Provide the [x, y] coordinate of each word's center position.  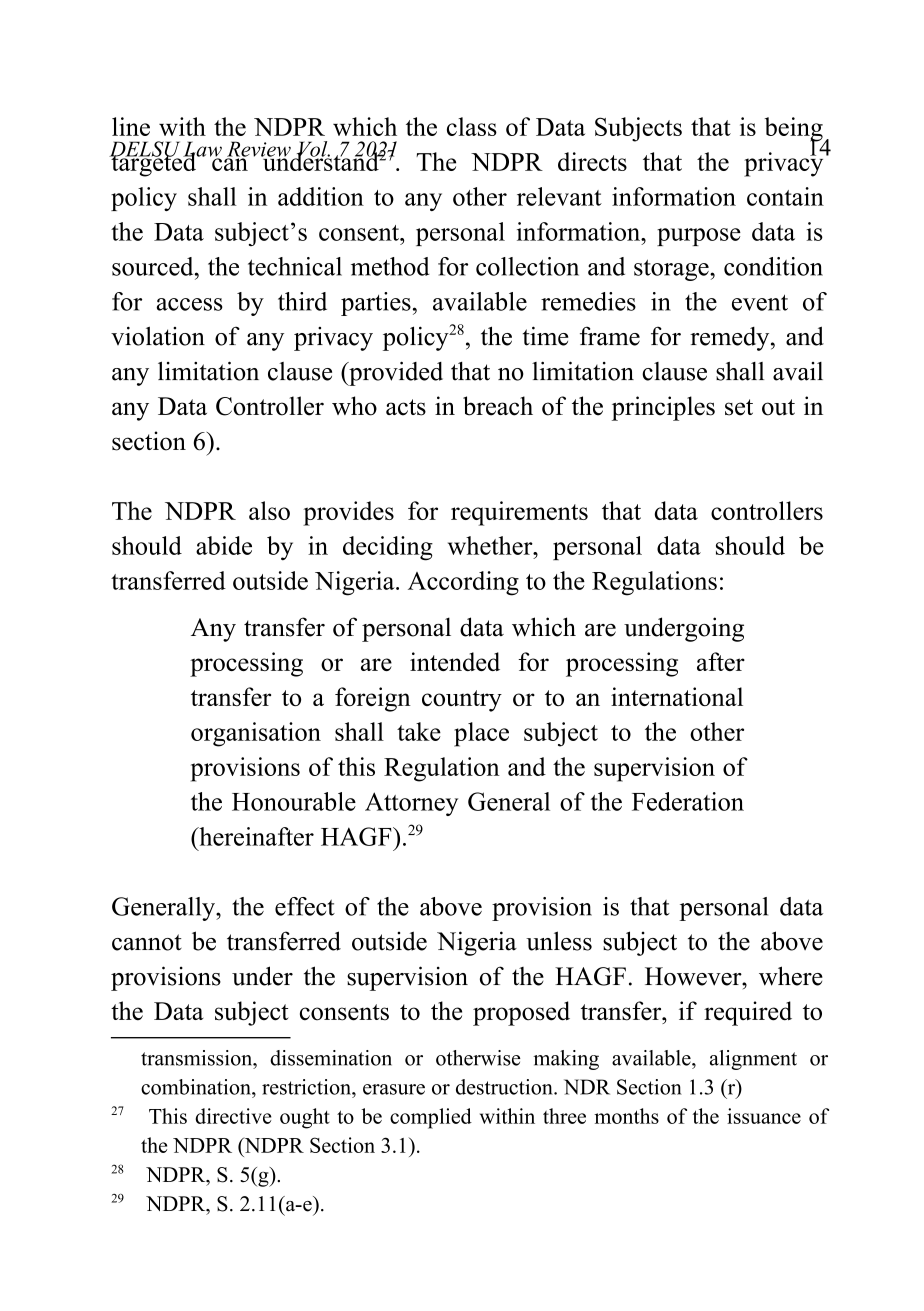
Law [202, 150]
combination [197, 1087]
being [795, 130]
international [677, 696]
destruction [505, 1087]
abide [224, 545]
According [463, 583]
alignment [753, 1060]
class [472, 126]
